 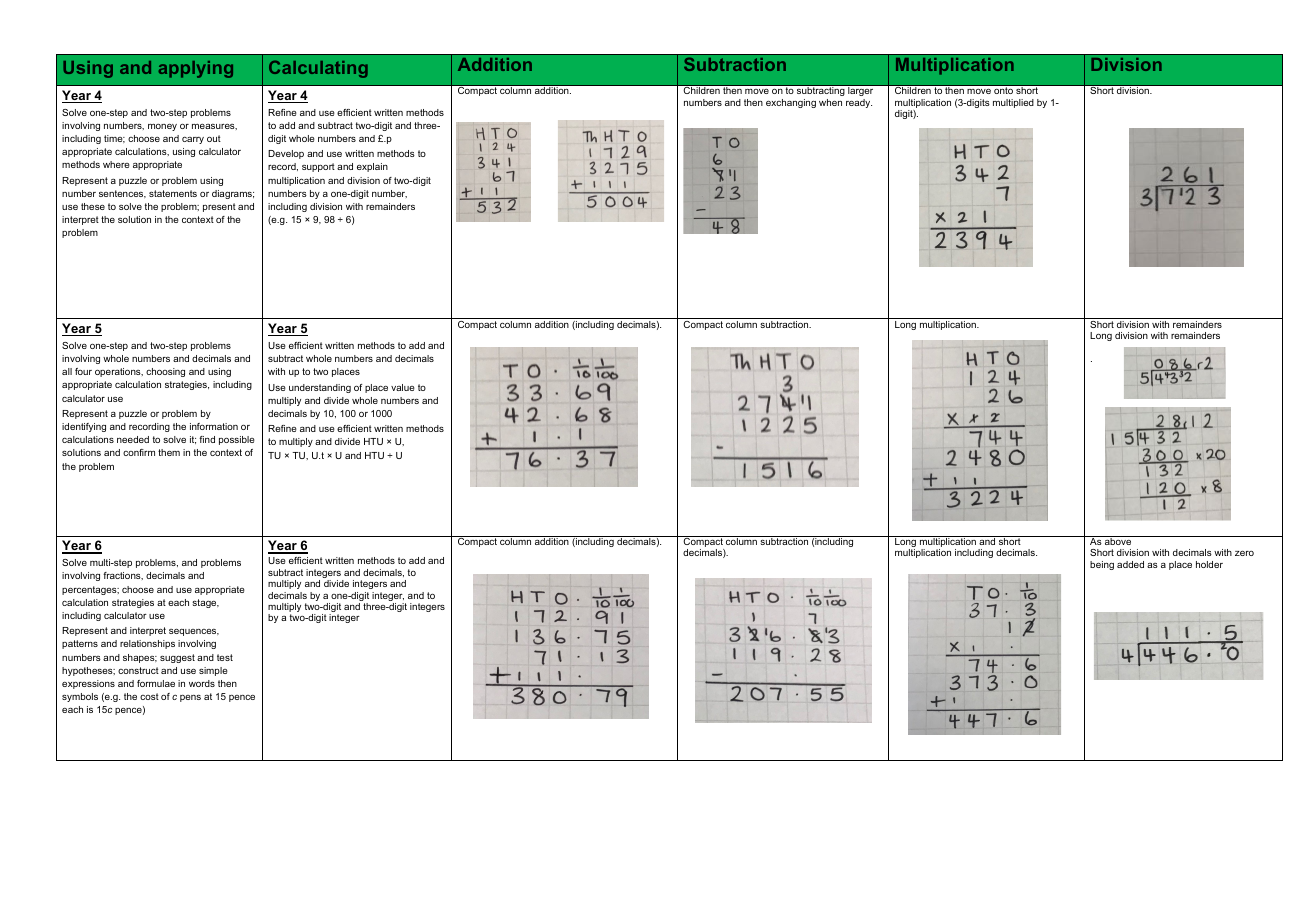 What do you see at coordinates (372, 167) in the image?
I see `explain` at bounding box center [372, 167].
